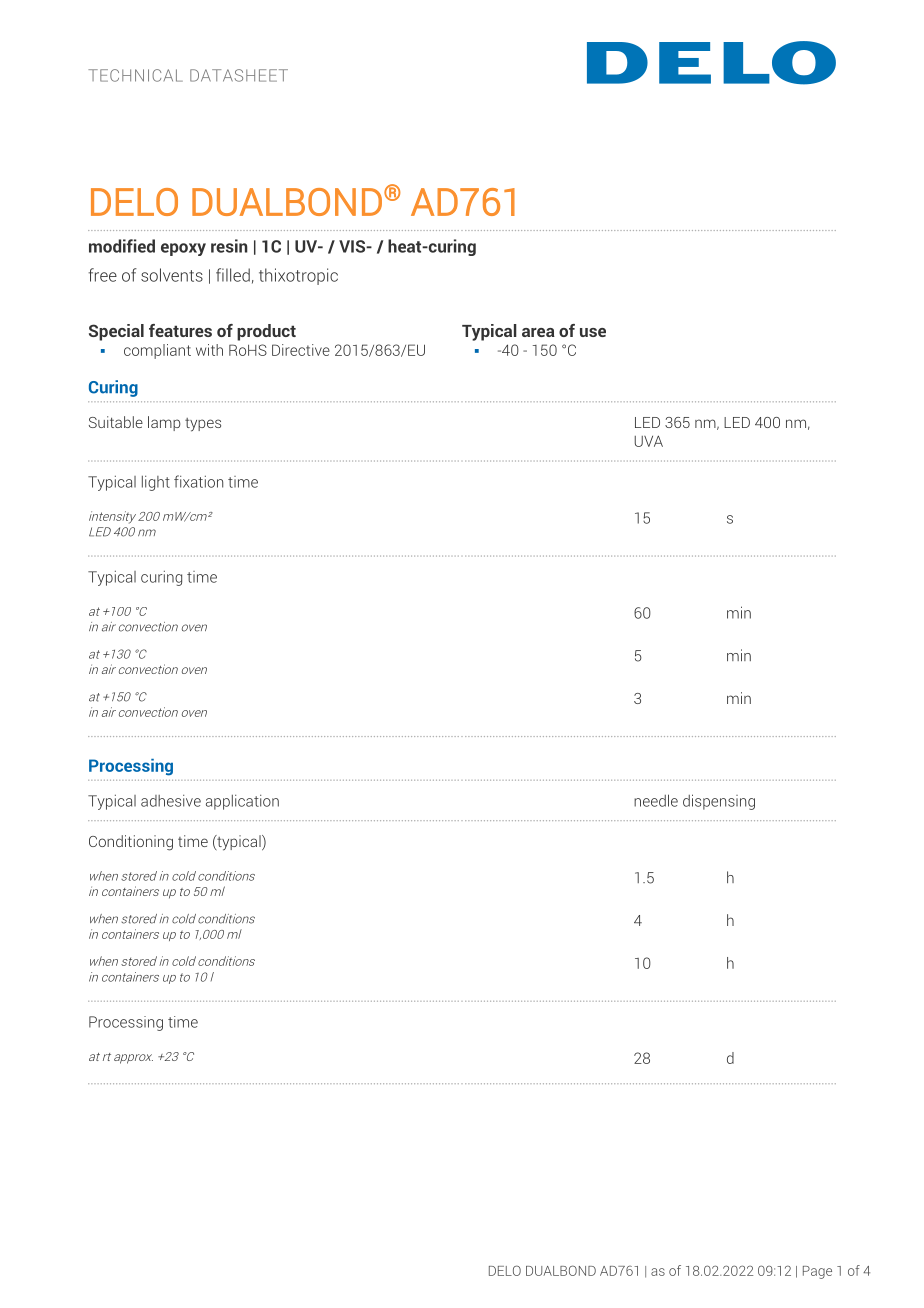 The height and width of the page is (1308, 924). Describe the element at coordinates (538, 332) in the page. I see `area` at that location.
